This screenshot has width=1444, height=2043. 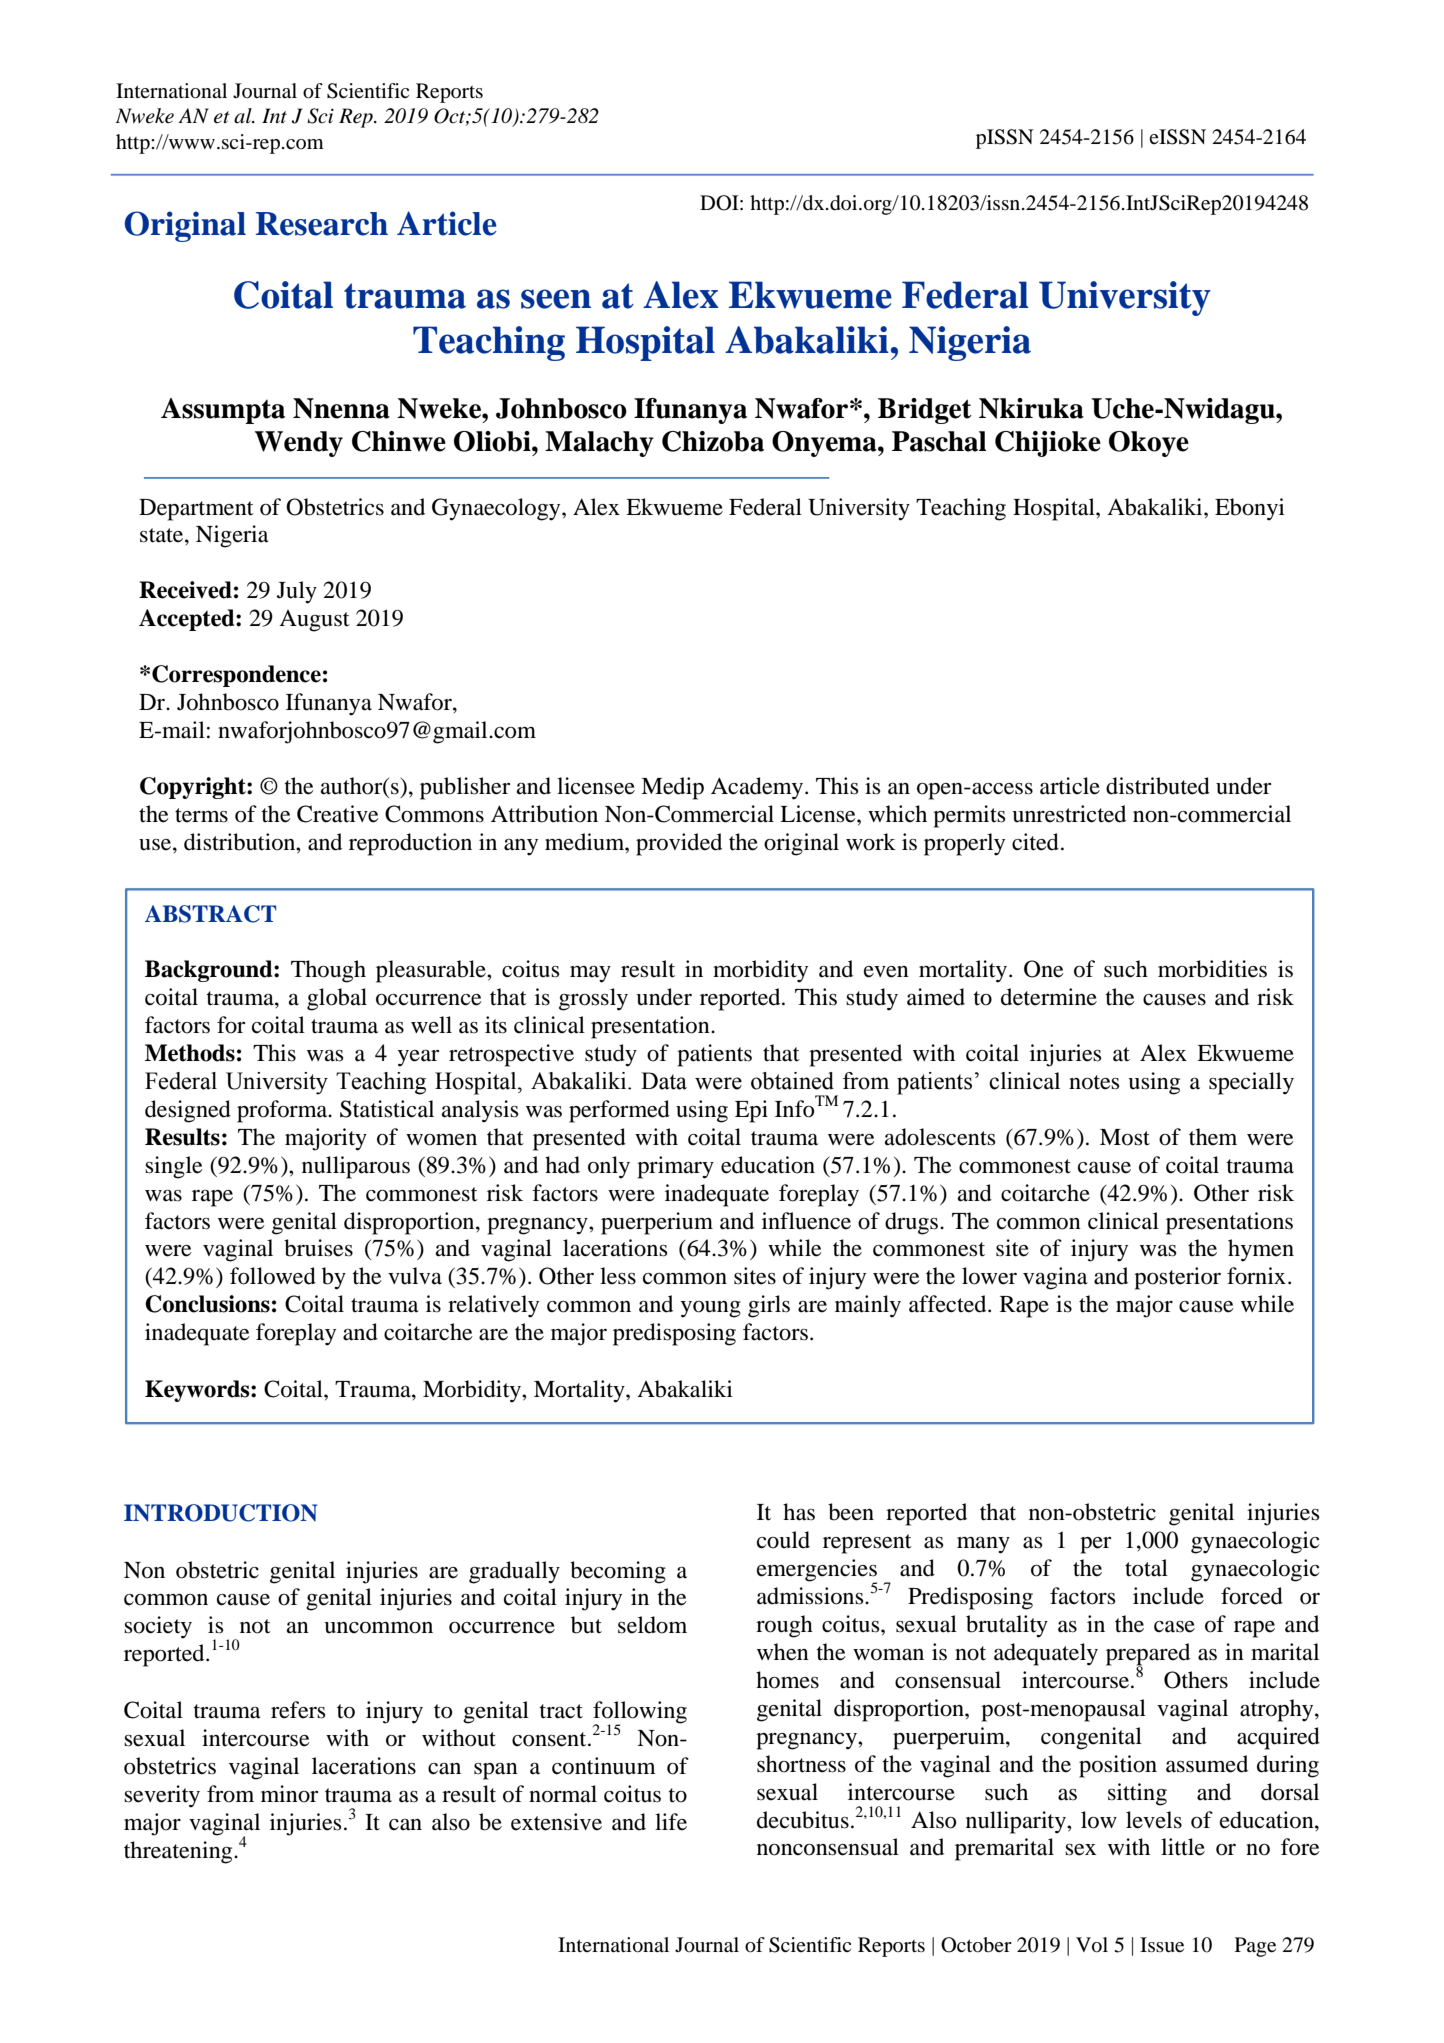 I want to click on distributed, so click(x=1158, y=786).
